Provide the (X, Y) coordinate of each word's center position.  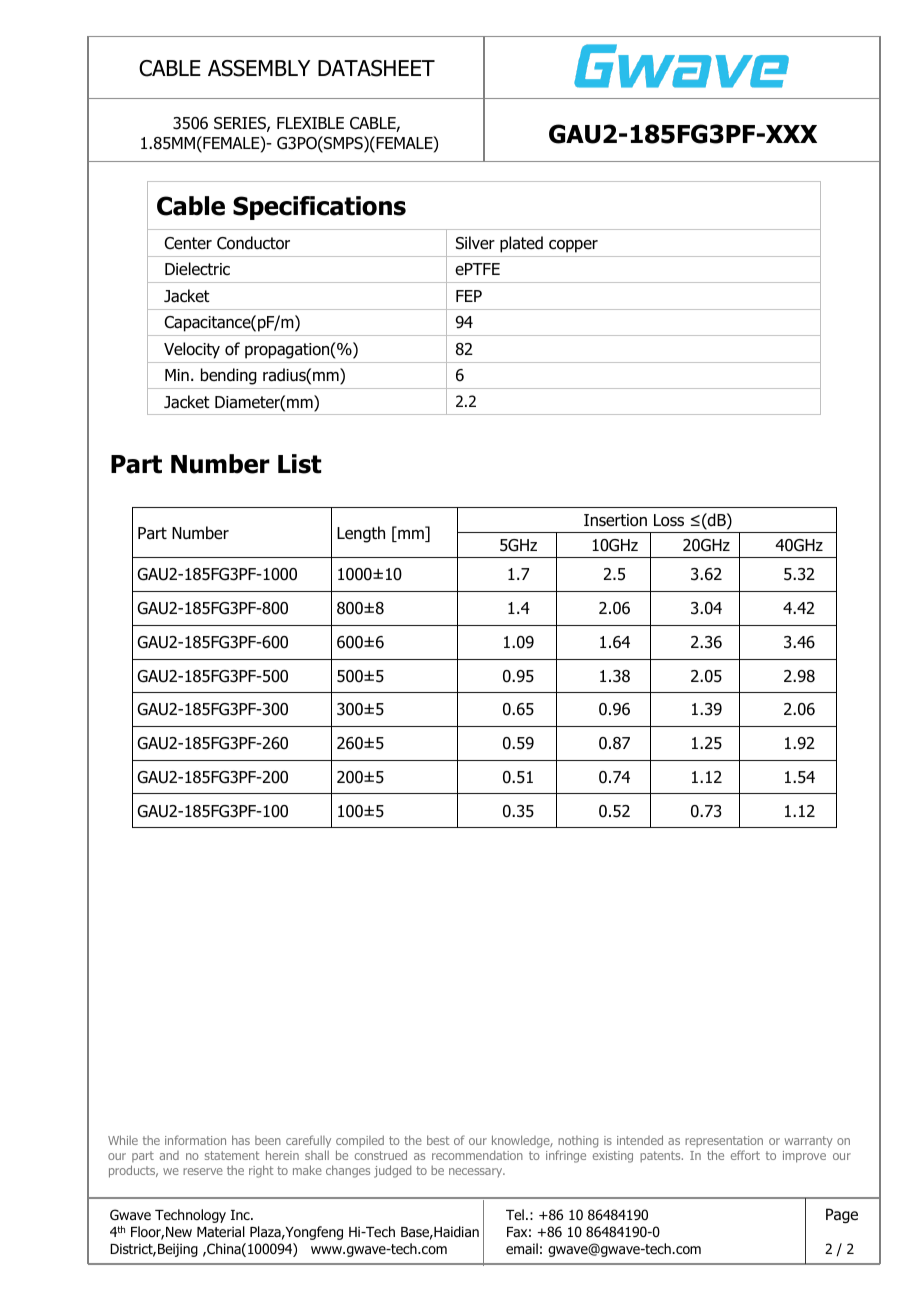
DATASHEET (376, 68)
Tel (515, 1214)
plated (521, 244)
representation (724, 1141)
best (438, 1140)
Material (221, 1231)
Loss (669, 520)
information (195, 1140)
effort (745, 1155)
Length (361, 534)
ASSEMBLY (259, 68)
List (299, 464)
